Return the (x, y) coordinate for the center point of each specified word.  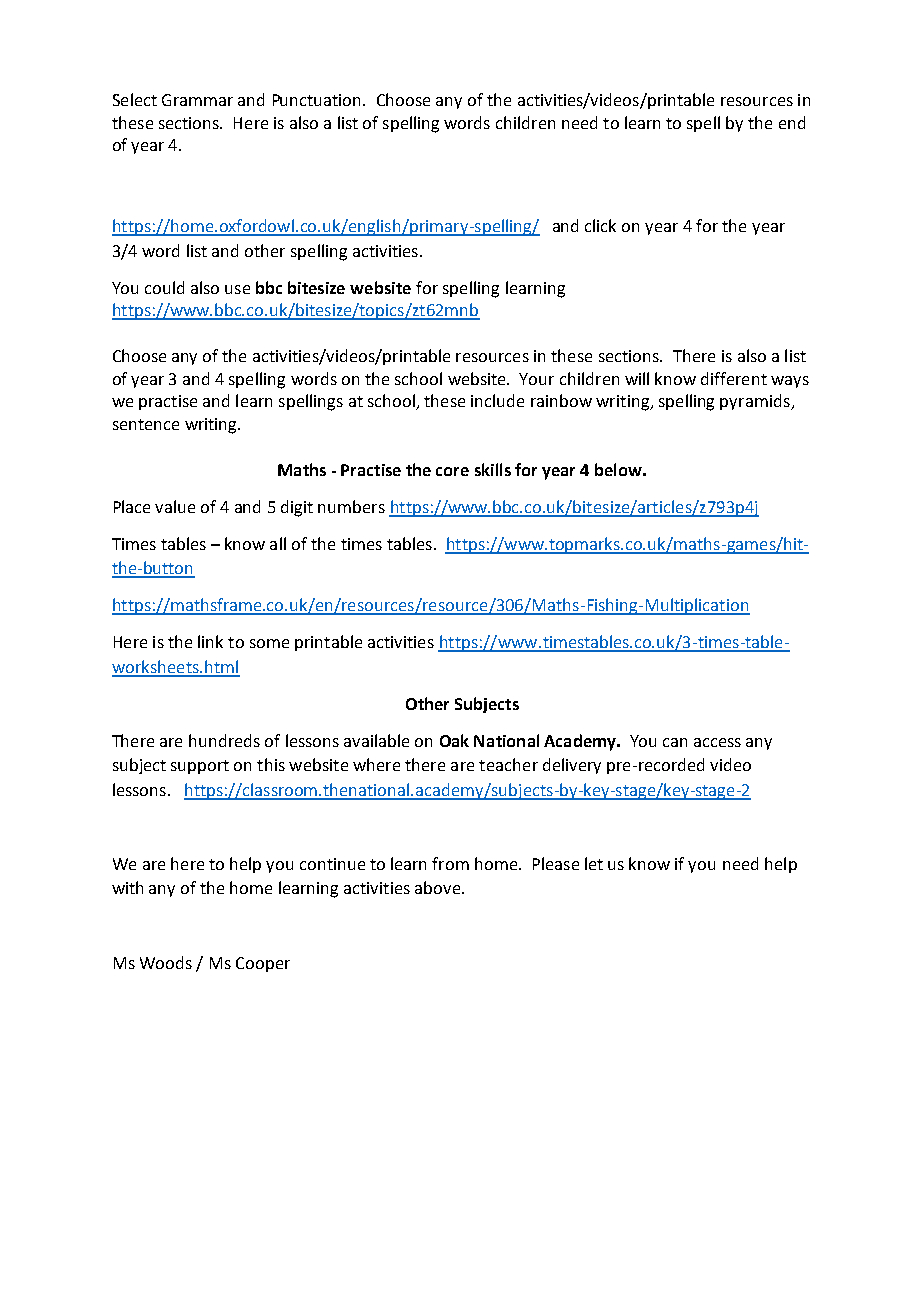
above (439, 887)
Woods (166, 962)
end (792, 122)
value (175, 506)
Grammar (197, 100)
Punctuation (318, 100)
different (734, 378)
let (594, 863)
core (452, 471)
